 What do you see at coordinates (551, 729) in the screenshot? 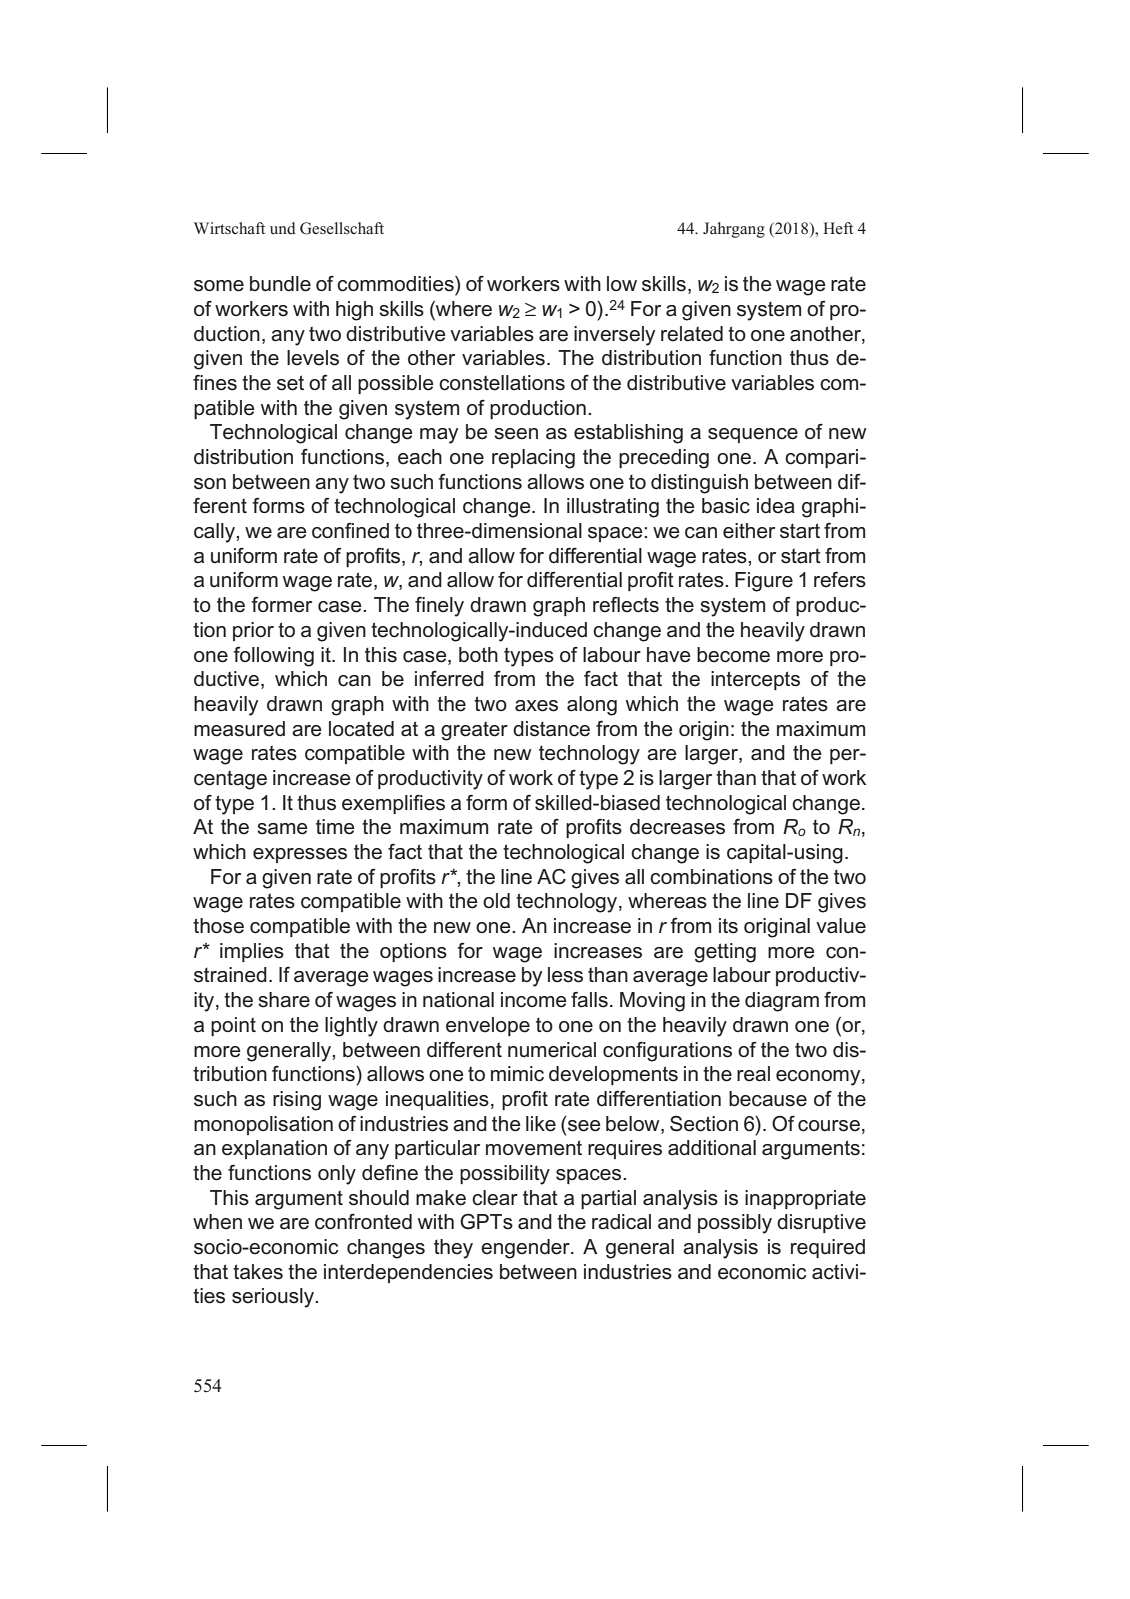
I see `distance` at bounding box center [551, 729].
